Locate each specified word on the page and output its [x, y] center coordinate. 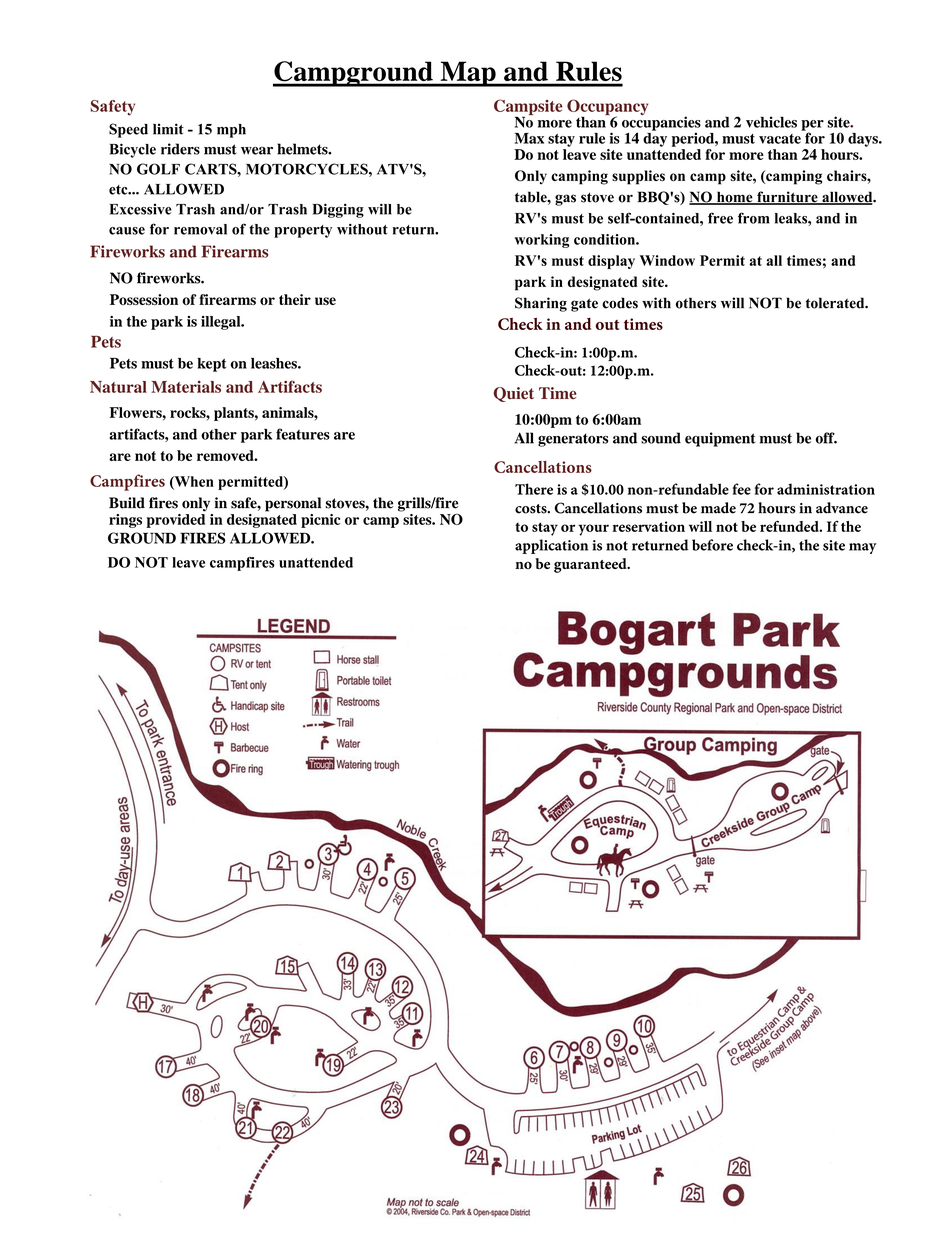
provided [175, 519]
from [753, 218]
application [551, 546]
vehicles [771, 122]
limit [168, 129]
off [826, 438]
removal [200, 229]
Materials [186, 387]
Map [468, 74]
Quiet [514, 394]
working [541, 241]
